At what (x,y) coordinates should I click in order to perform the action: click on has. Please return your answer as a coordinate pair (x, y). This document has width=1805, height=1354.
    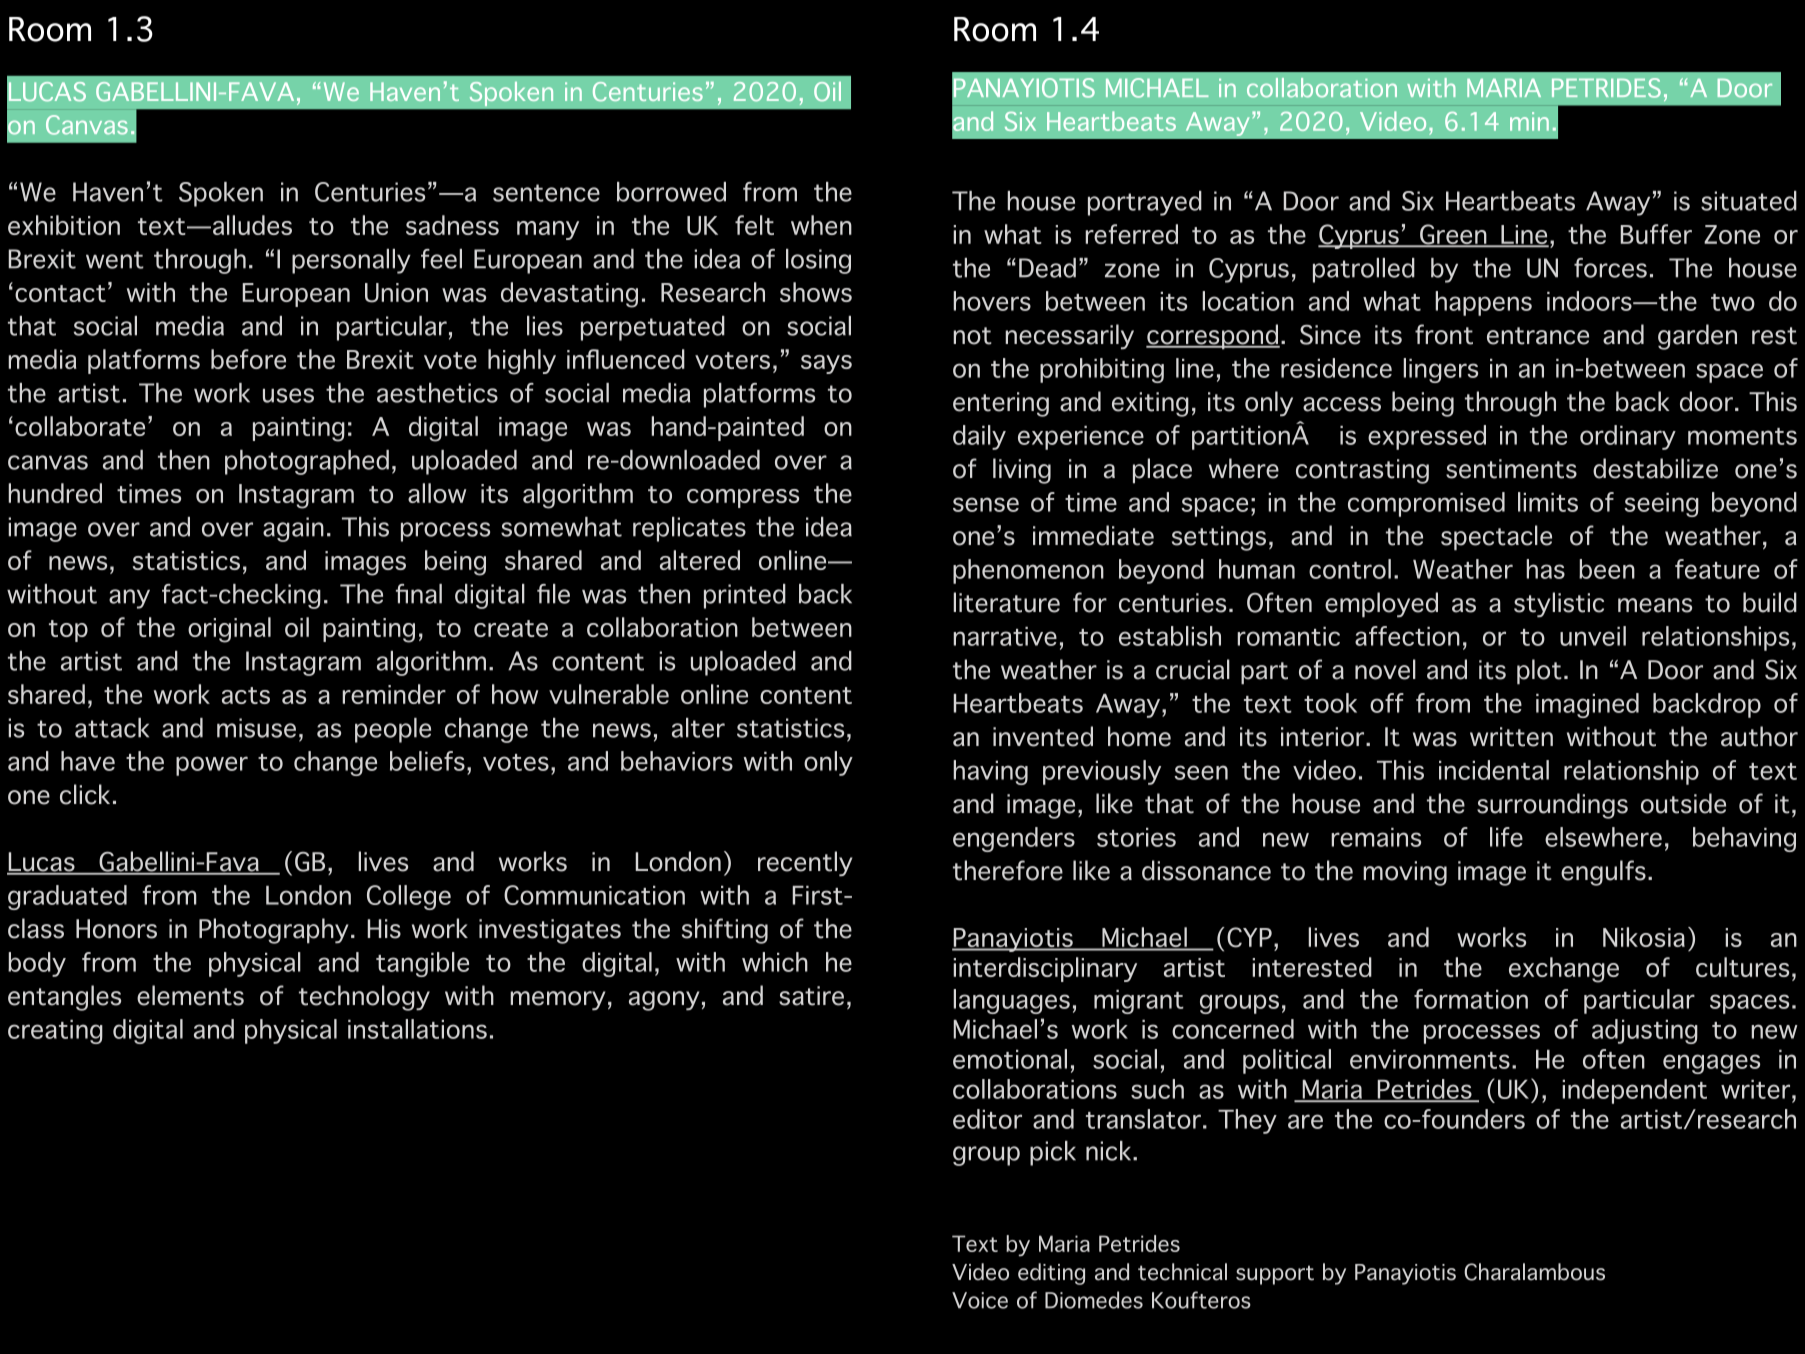
    Looking at the image, I should click on (1545, 569).
